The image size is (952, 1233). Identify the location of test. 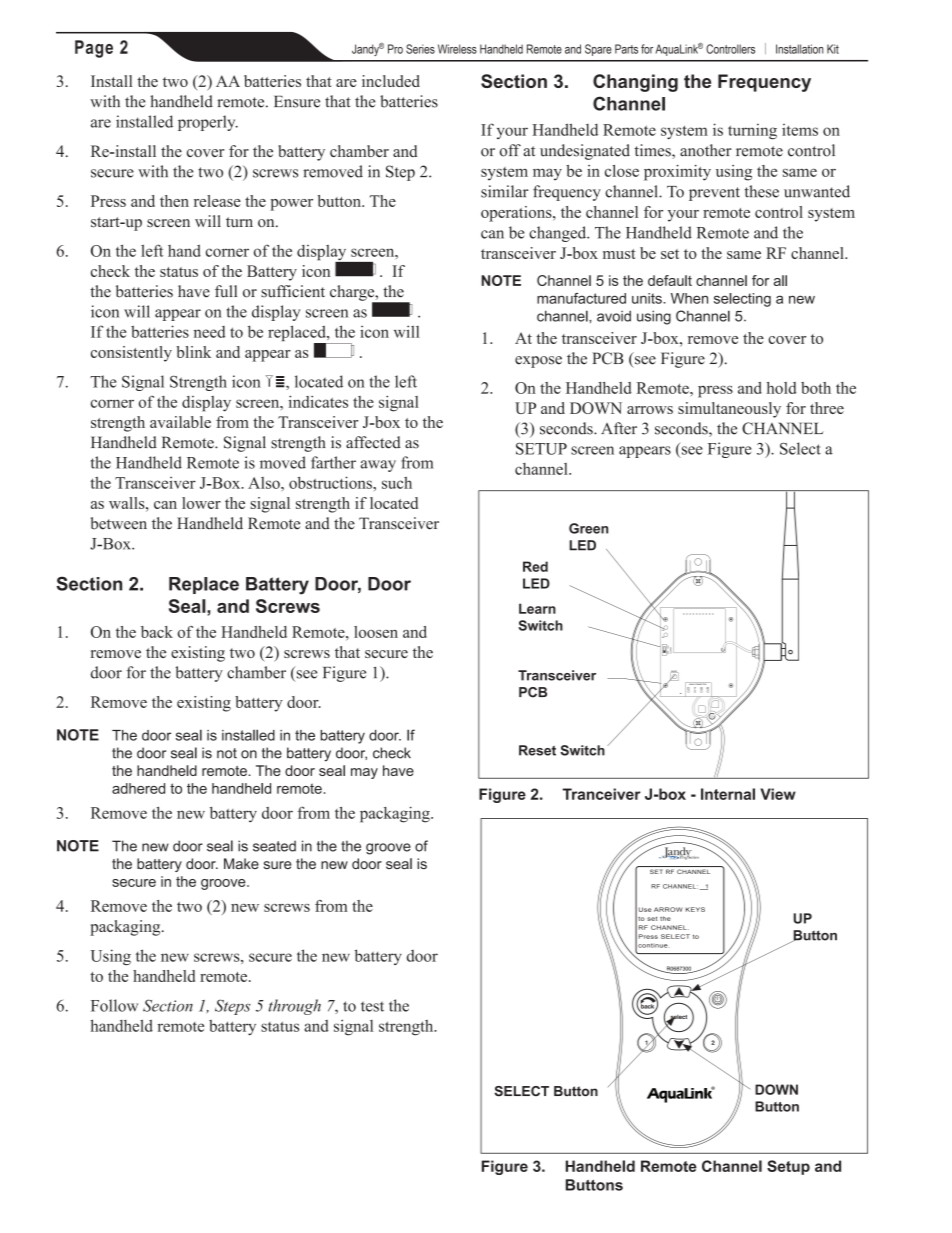
(372, 1006).
